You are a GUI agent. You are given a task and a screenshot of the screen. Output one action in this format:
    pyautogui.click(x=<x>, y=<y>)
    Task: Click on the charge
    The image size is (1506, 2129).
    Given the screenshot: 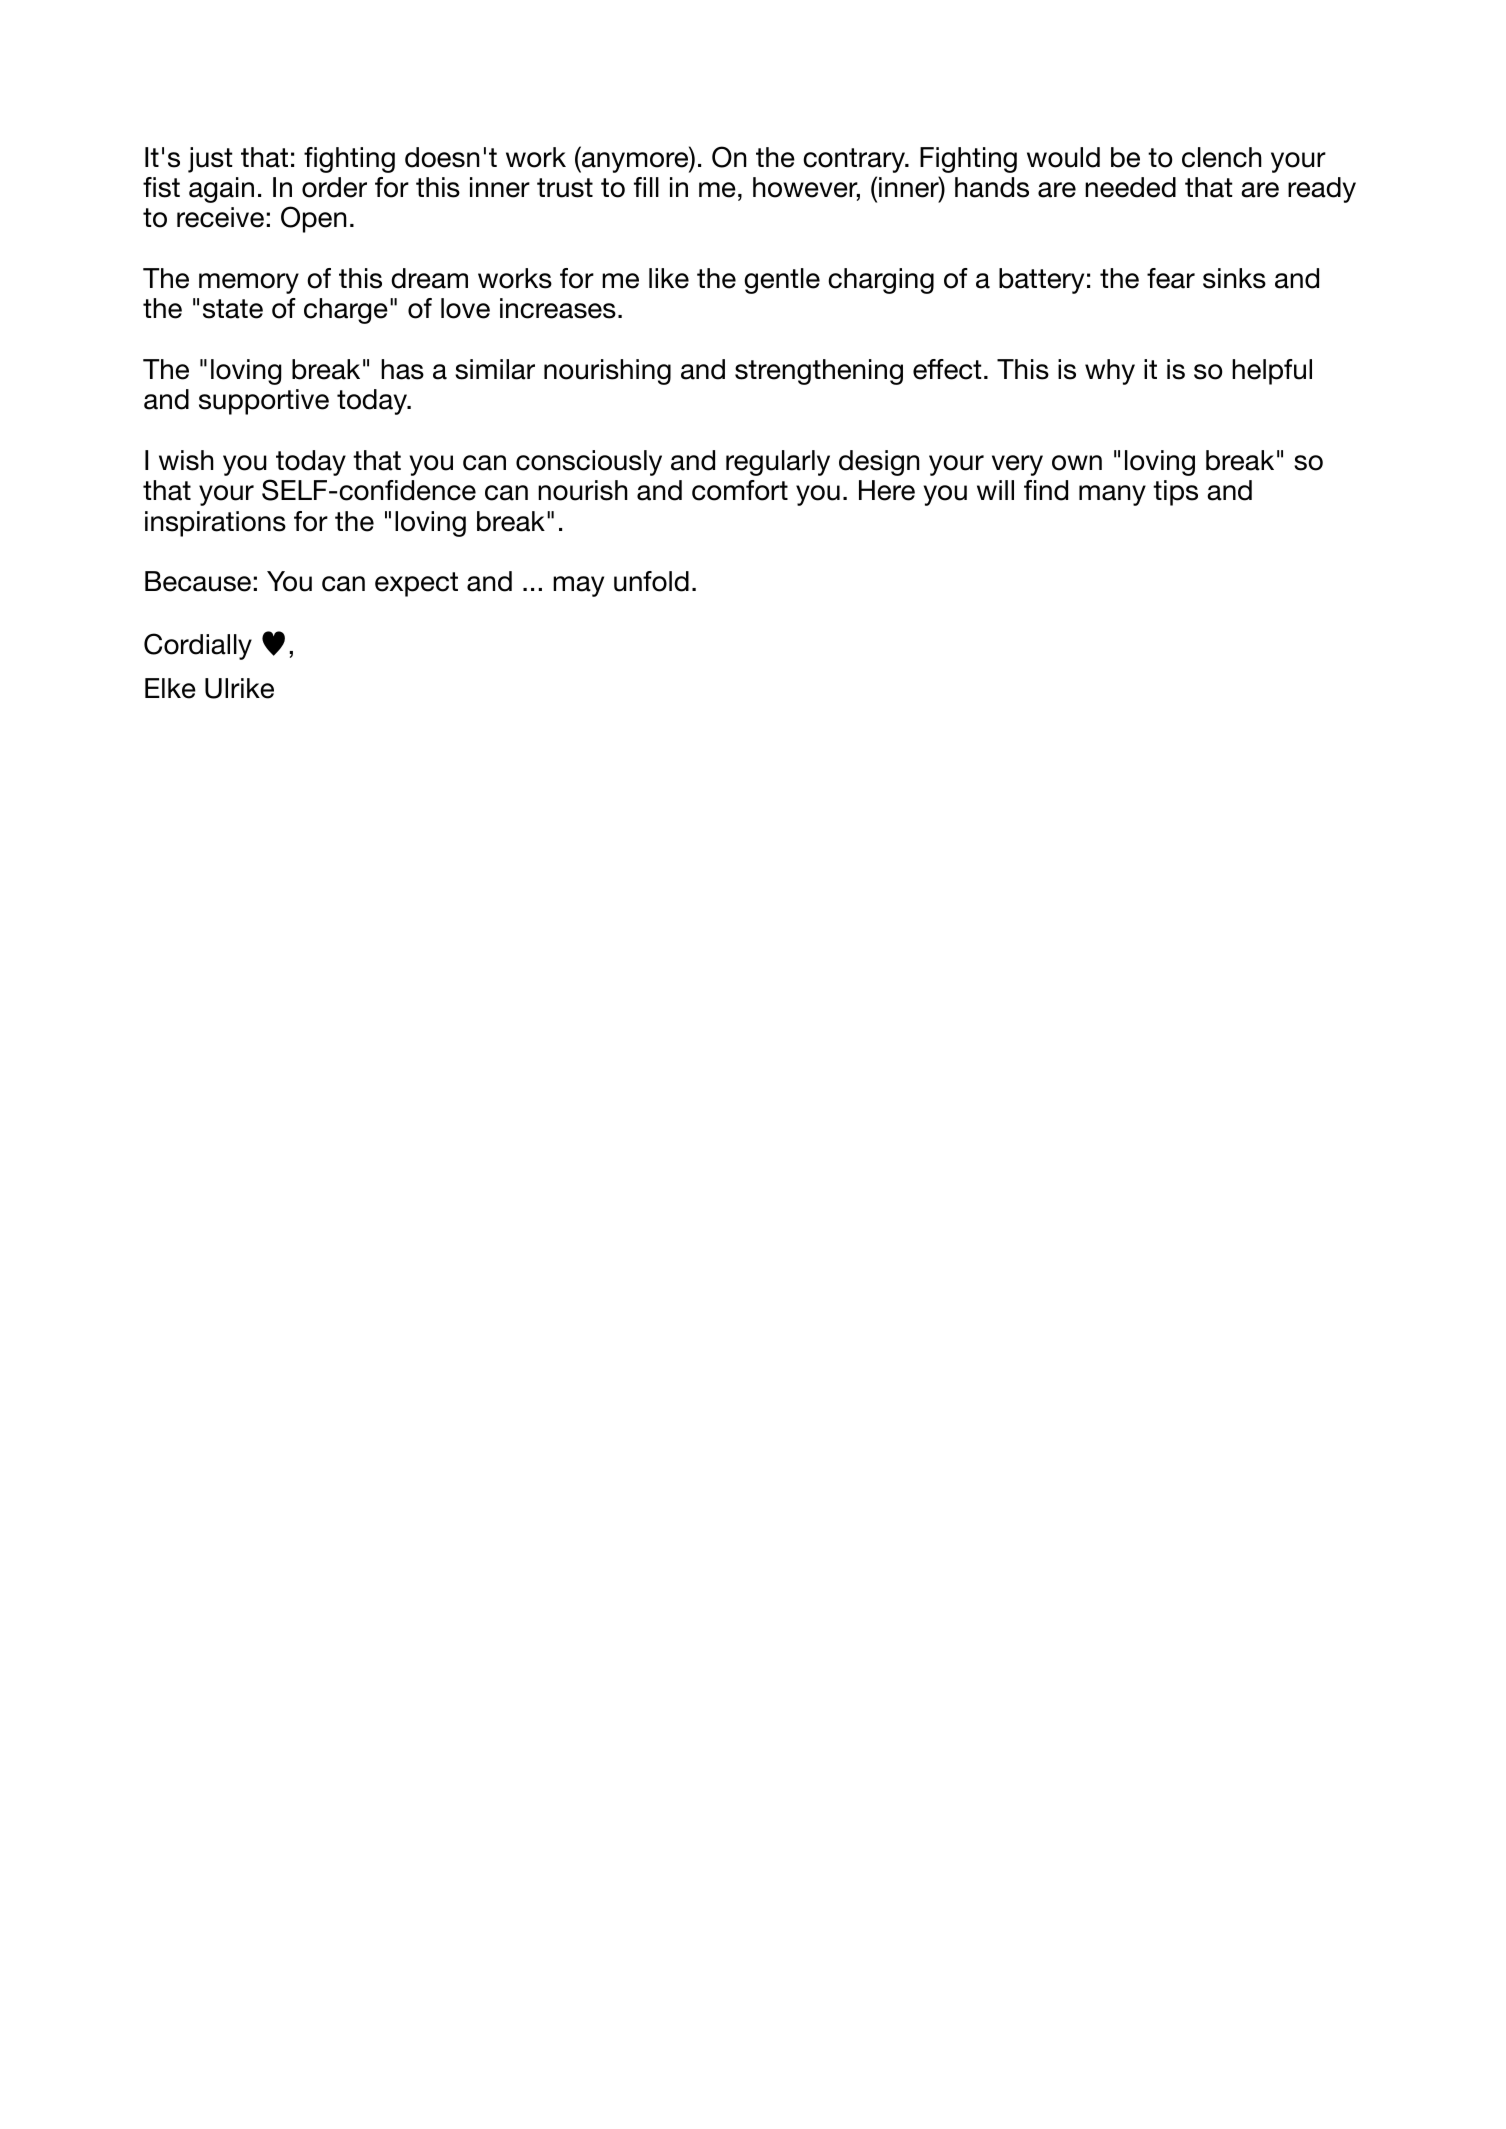 What is the action you would take?
    pyautogui.click(x=346, y=311)
